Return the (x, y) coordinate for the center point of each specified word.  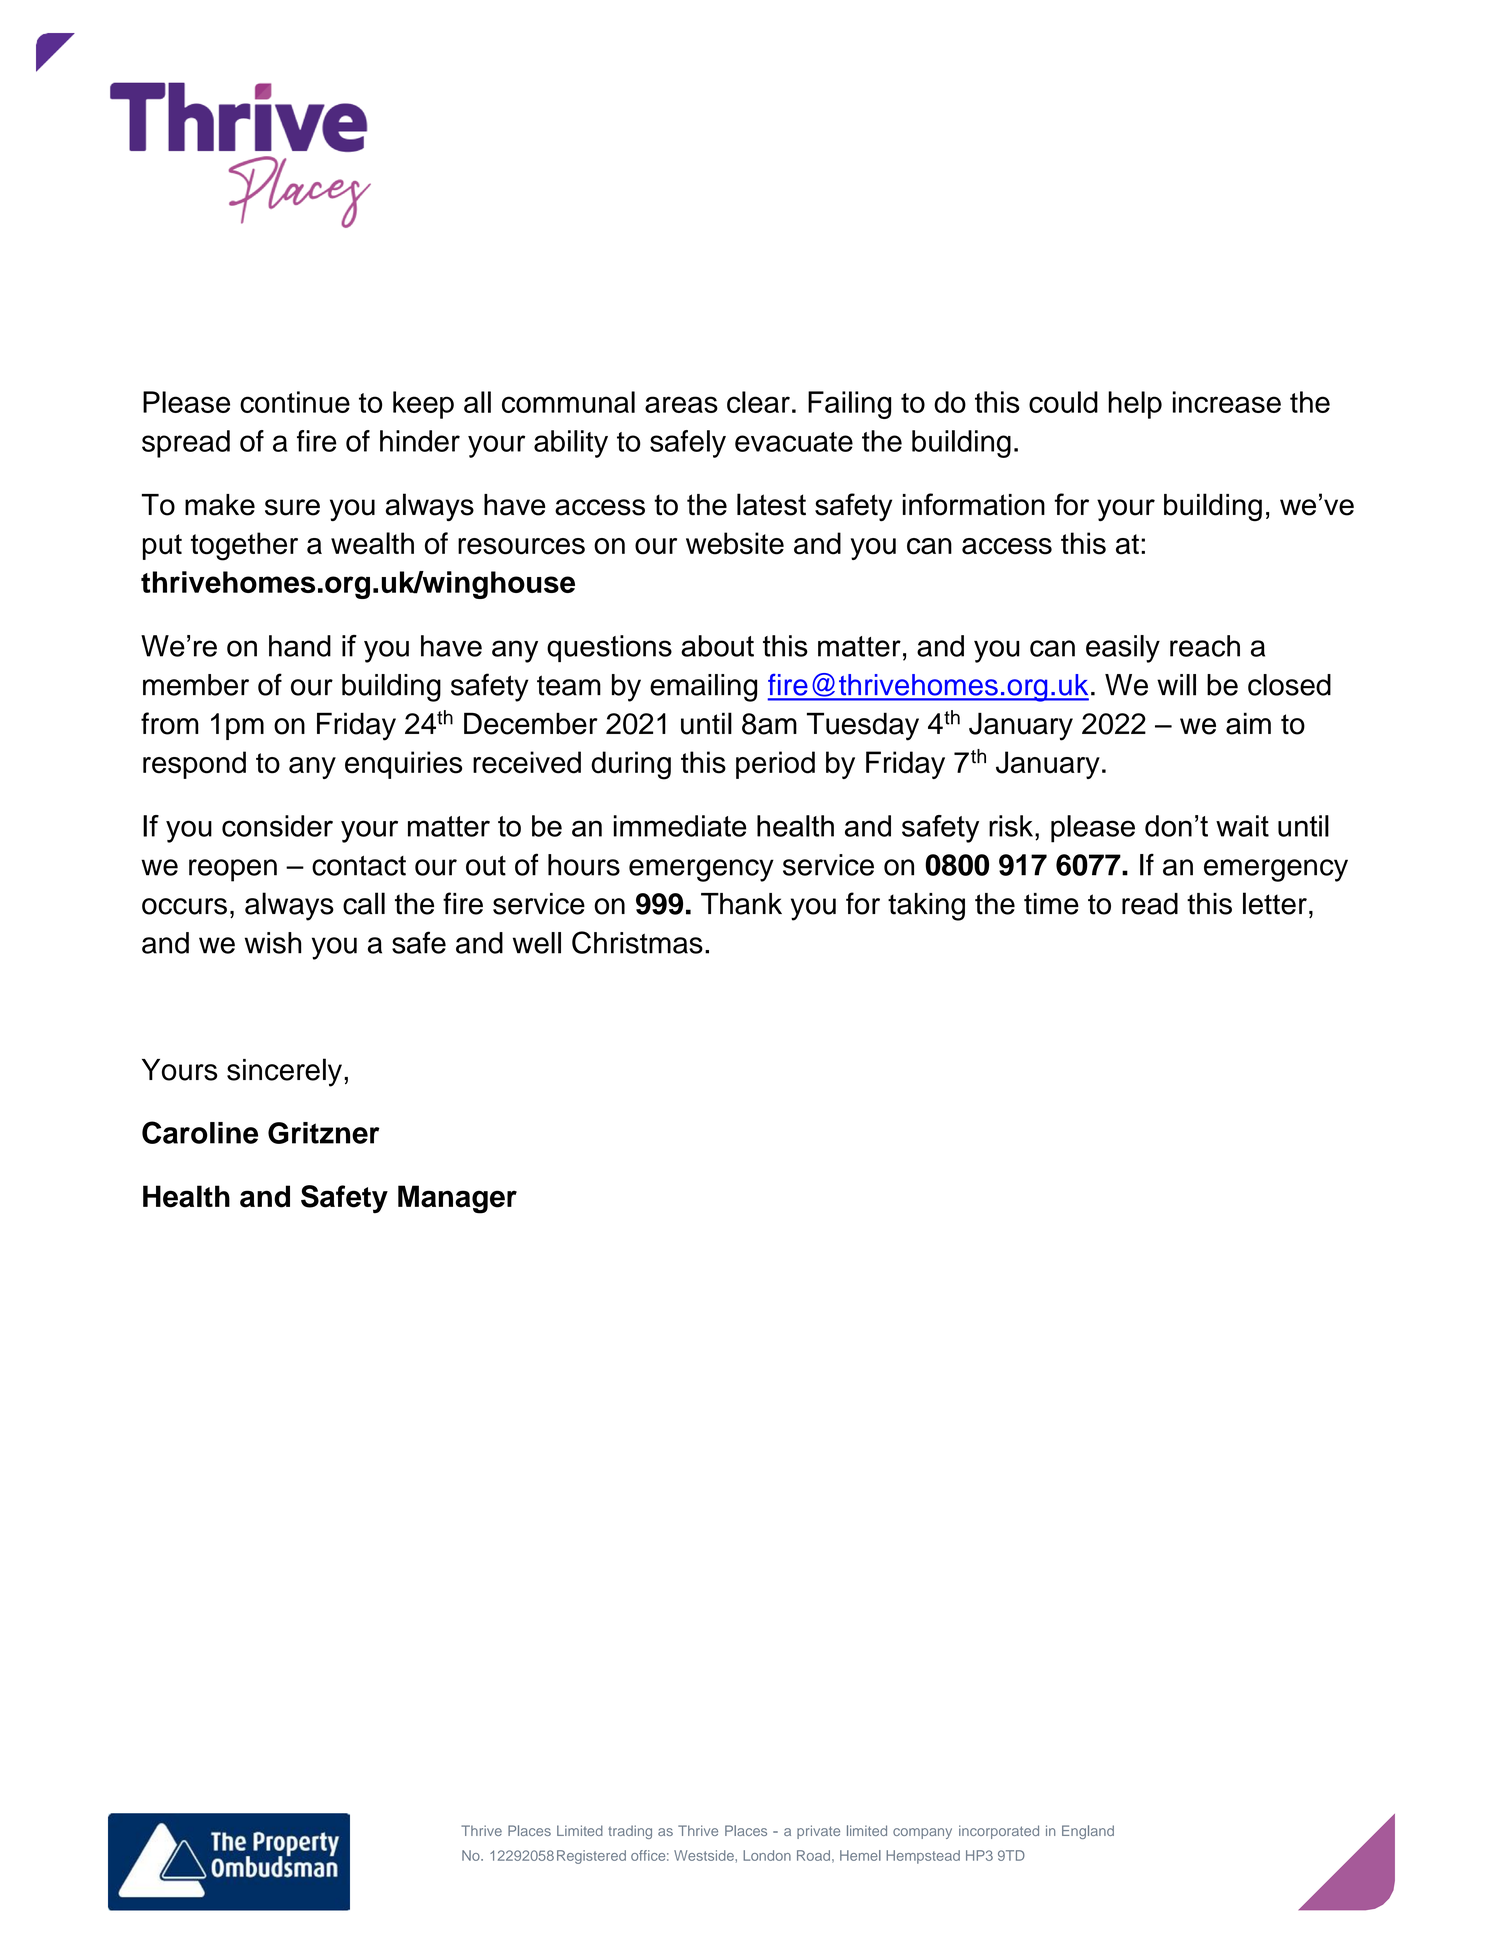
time (1051, 904)
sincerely (284, 1072)
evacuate (794, 442)
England (1088, 1832)
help (1135, 405)
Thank (741, 904)
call (364, 903)
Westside (705, 1855)
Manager (457, 1199)
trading (630, 1832)
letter (1275, 903)
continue (295, 402)
